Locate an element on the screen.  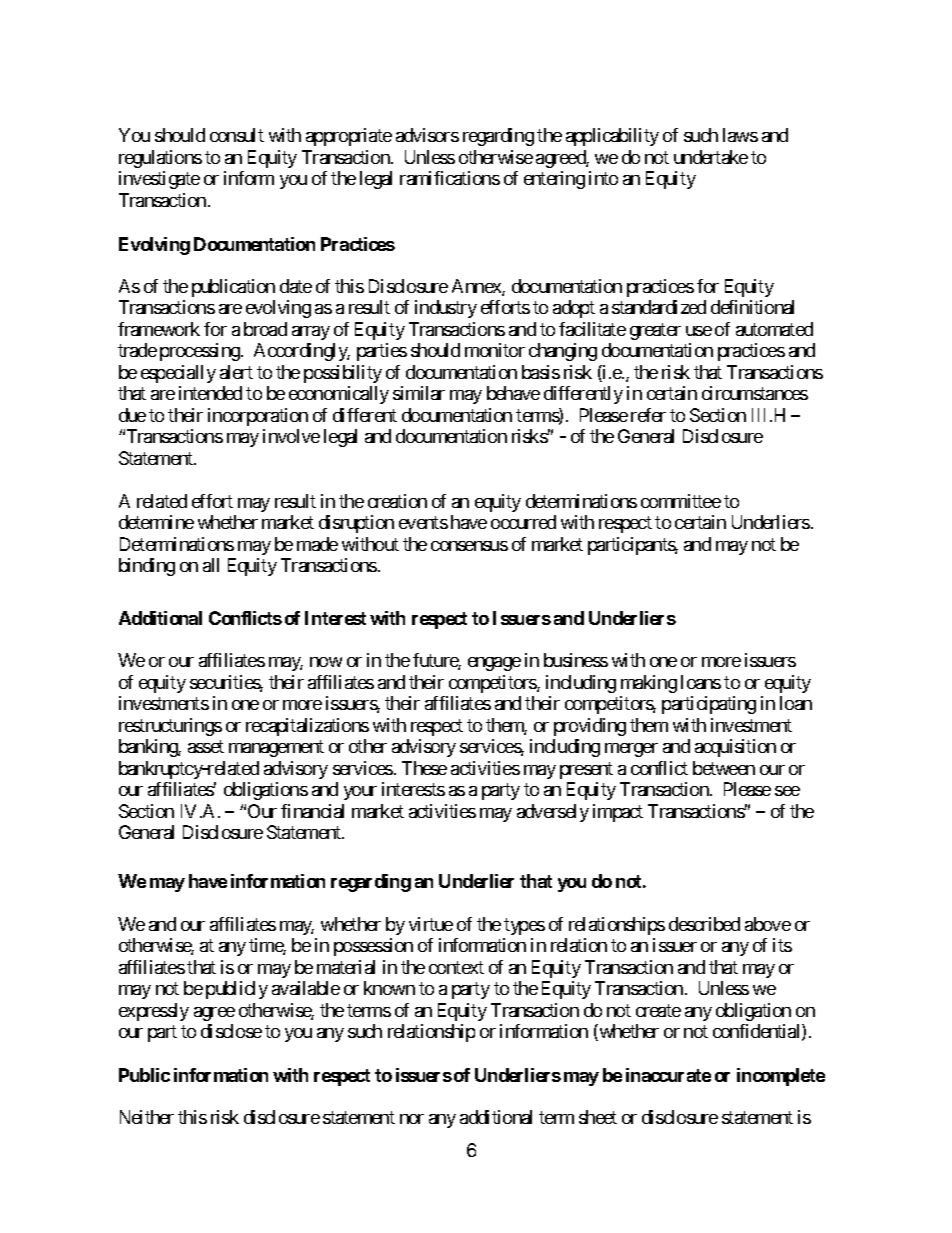
inaccurate is located at coordinates (668, 1075).
